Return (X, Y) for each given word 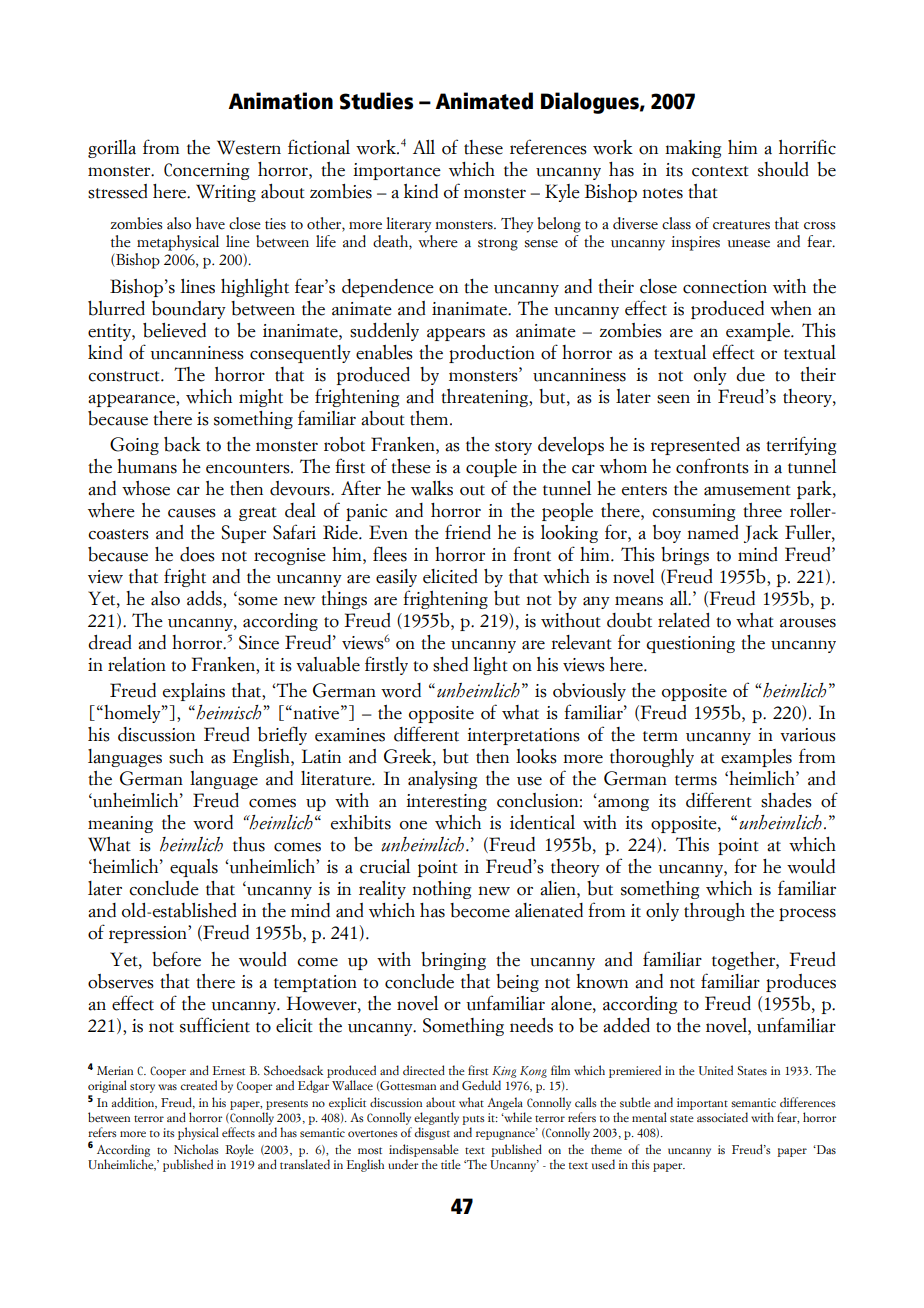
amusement (747, 490)
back (182, 444)
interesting (446, 802)
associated (722, 1117)
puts (473, 1120)
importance (397, 171)
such (186, 756)
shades (786, 800)
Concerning (206, 171)
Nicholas (196, 1149)
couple (491, 468)
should (783, 169)
